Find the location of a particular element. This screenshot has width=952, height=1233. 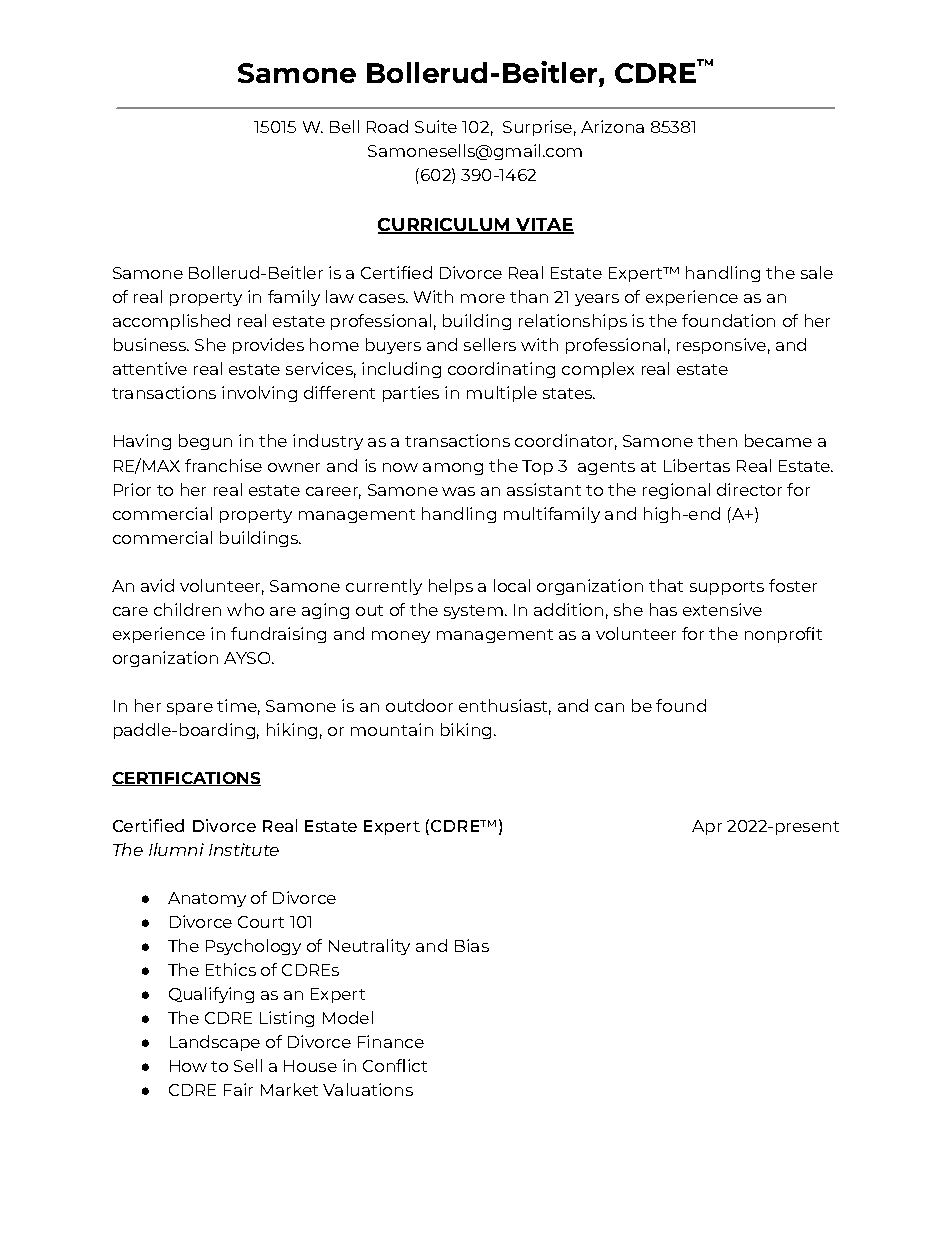

Arizona is located at coordinates (612, 126).
